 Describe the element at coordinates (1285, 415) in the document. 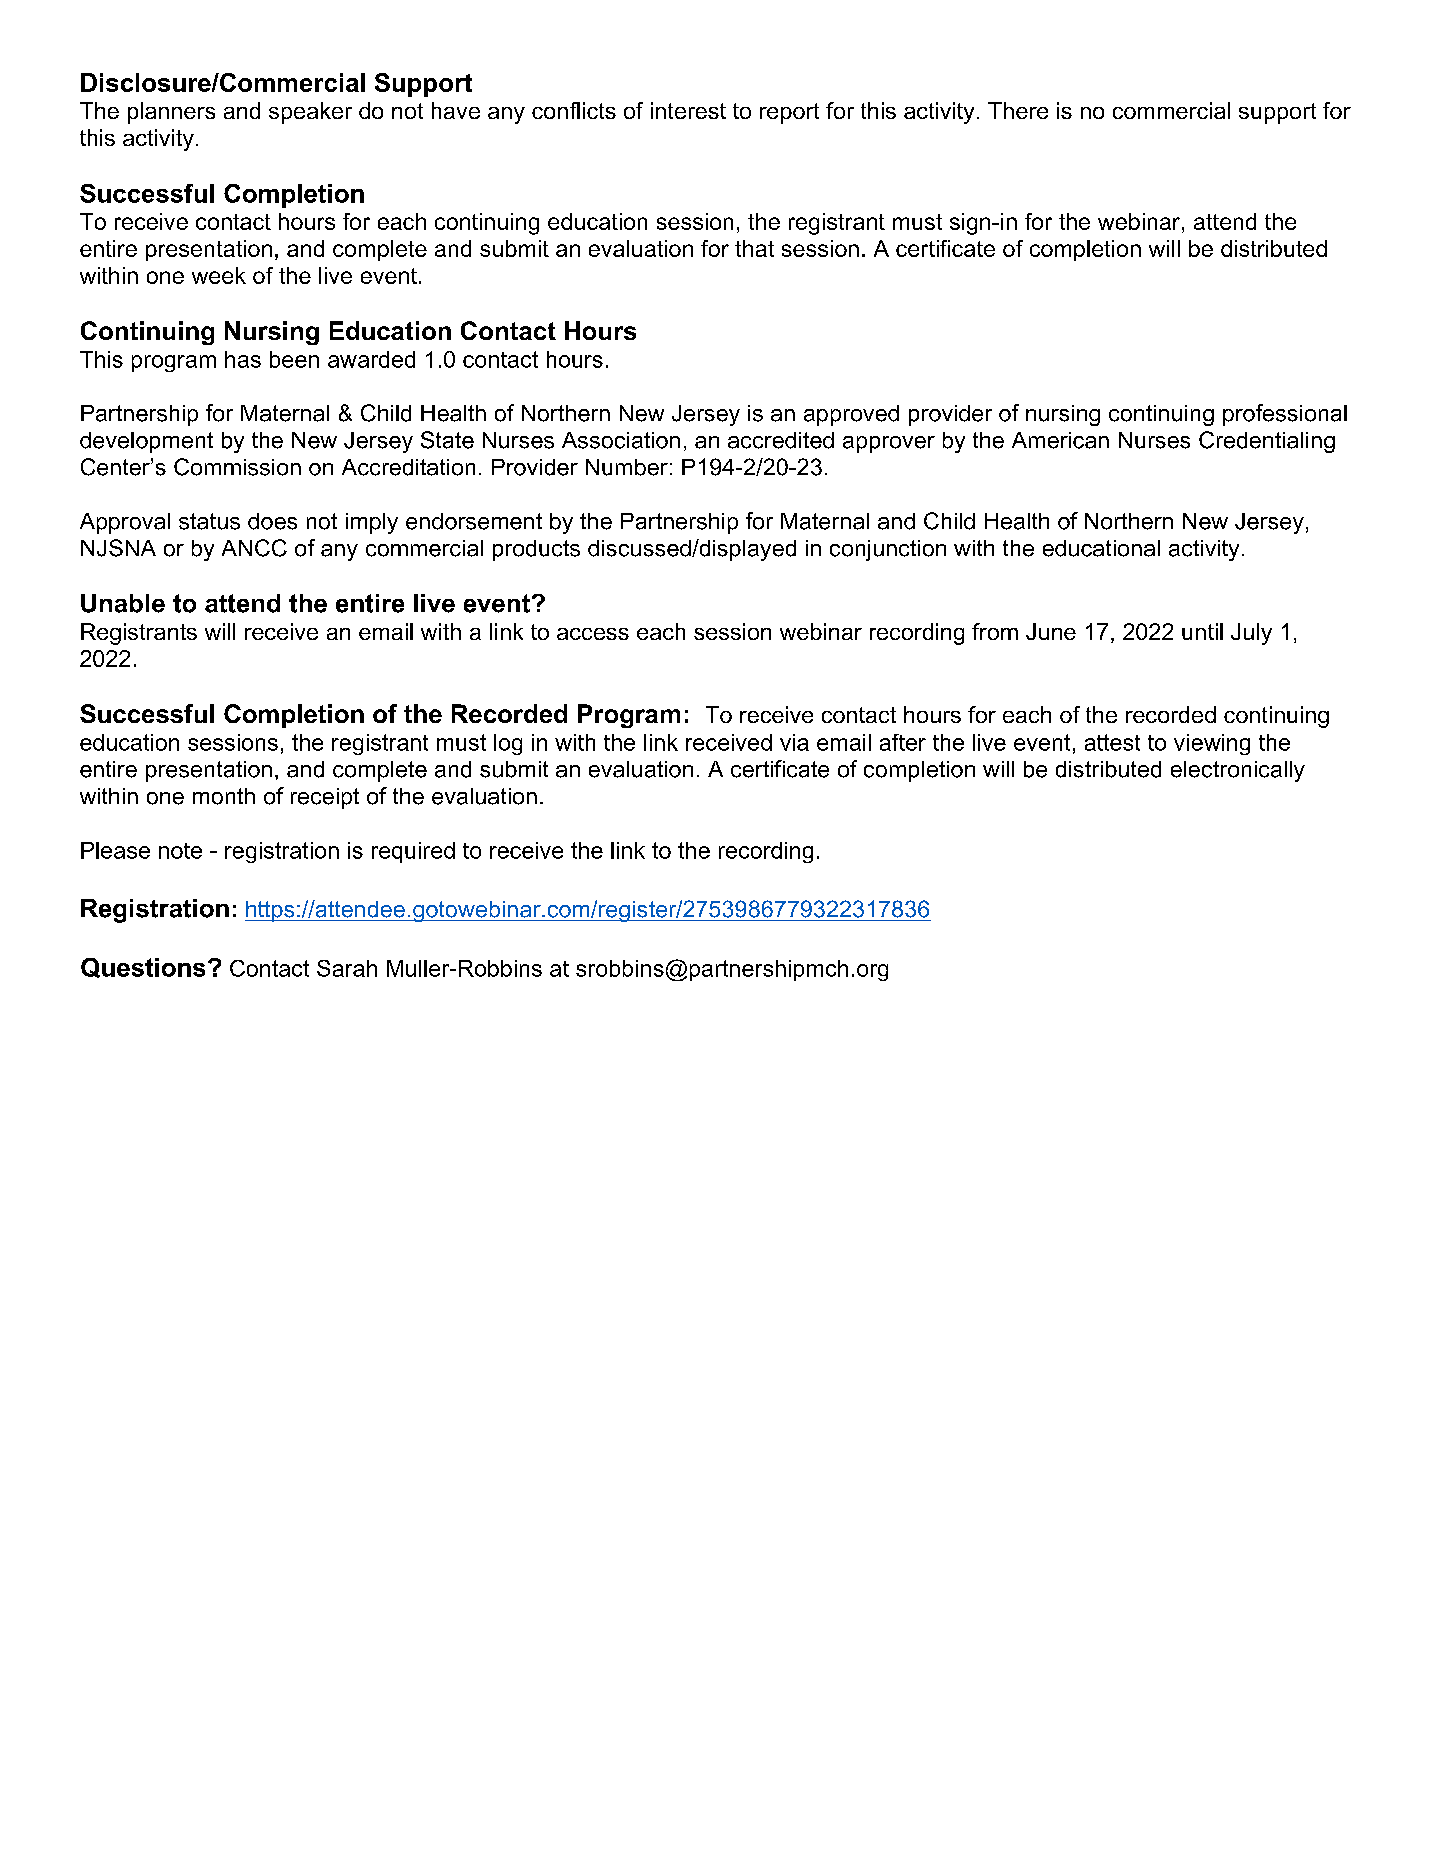

I see `professional` at that location.
